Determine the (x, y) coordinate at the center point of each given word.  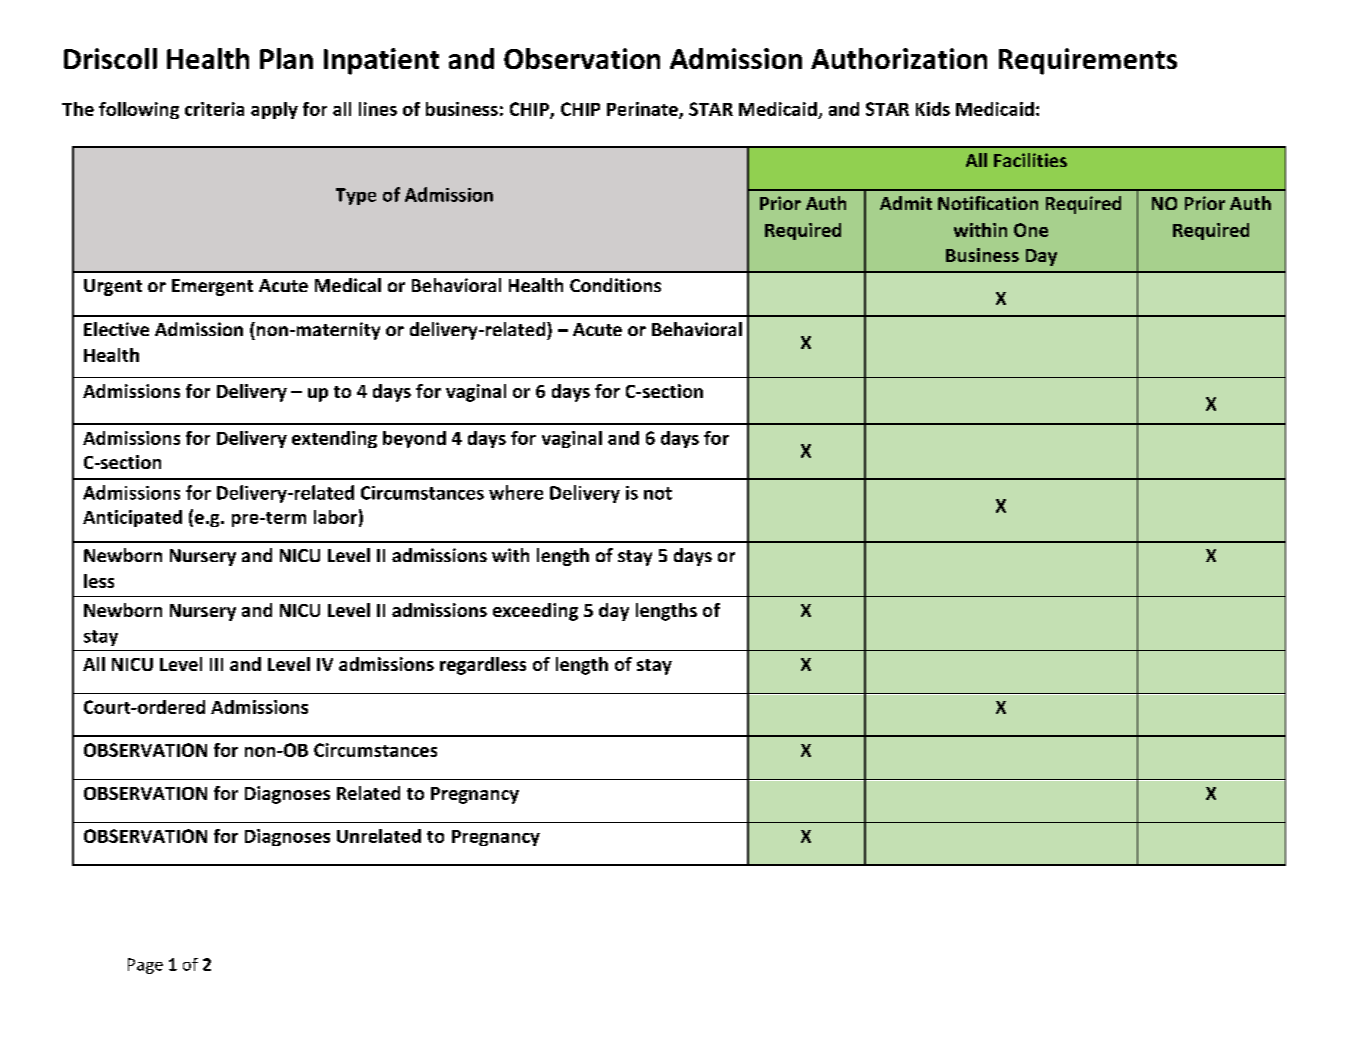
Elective (116, 329)
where (516, 492)
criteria (214, 109)
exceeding (535, 612)
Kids (933, 109)
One (1031, 230)
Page (145, 966)
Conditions (615, 285)
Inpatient (381, 61)
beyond (414, 439)
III (216, 664)
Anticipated (132, 518)
